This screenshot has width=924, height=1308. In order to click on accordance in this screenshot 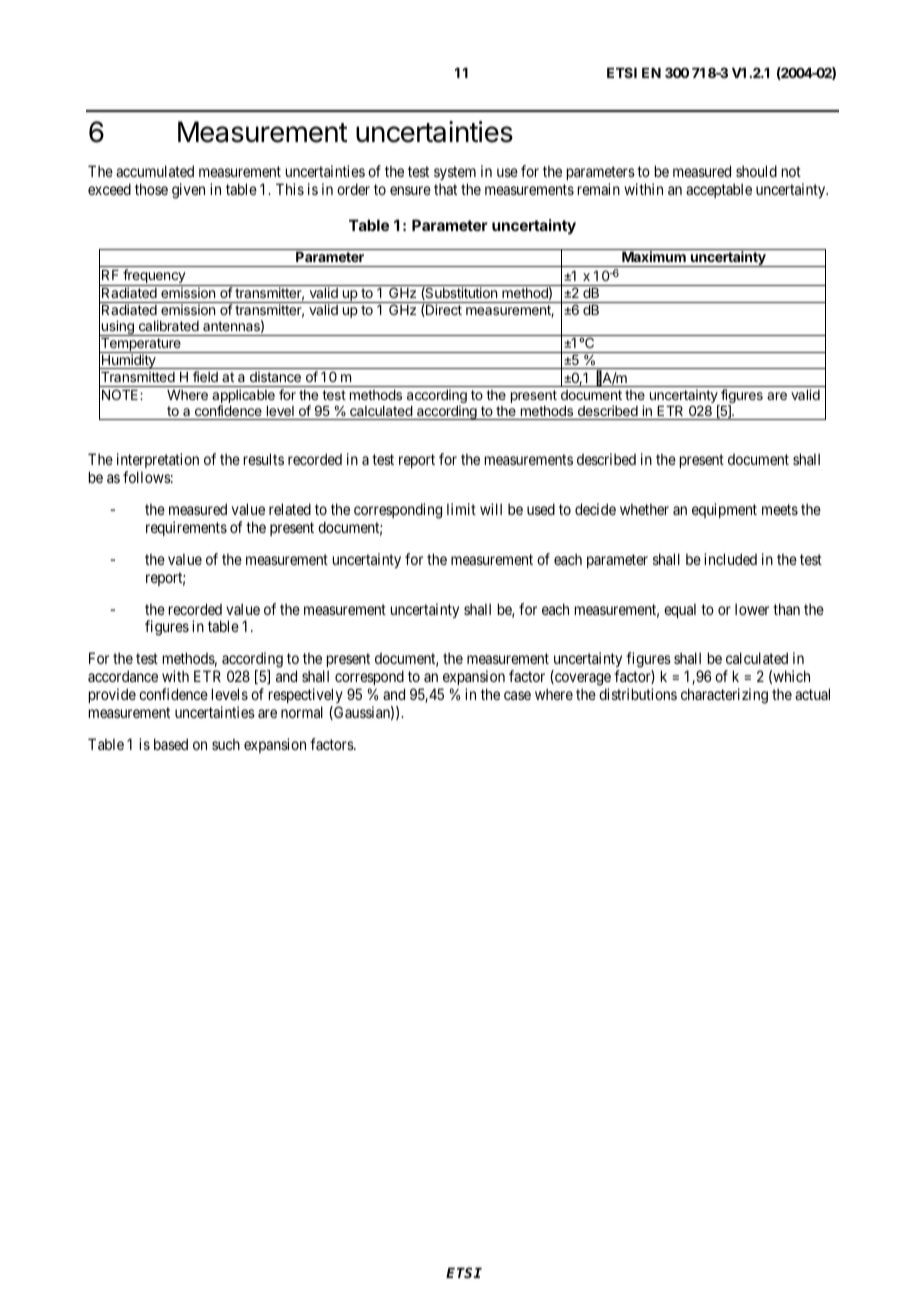, I will do `click(123, 676)`.
